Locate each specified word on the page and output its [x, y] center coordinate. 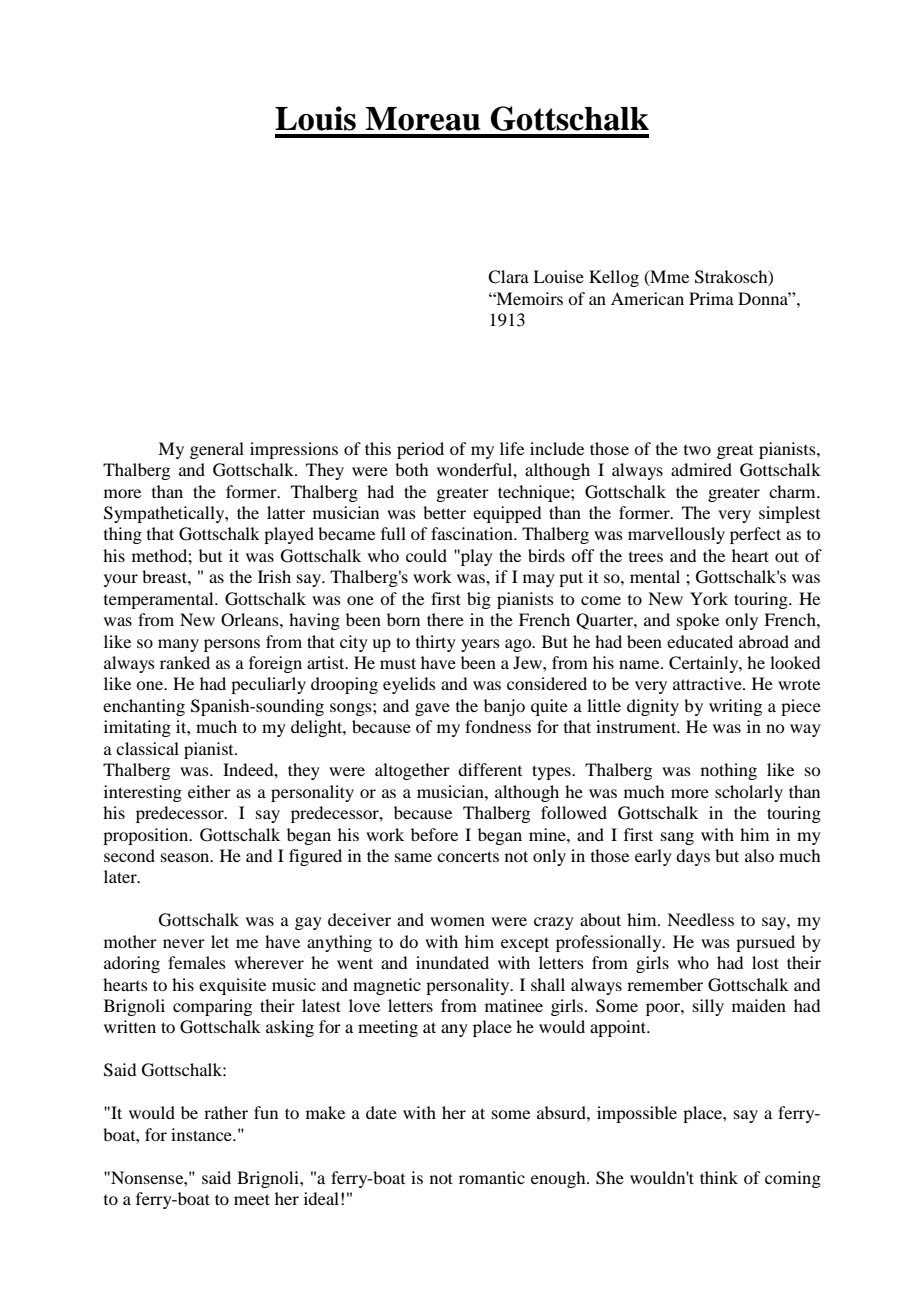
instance [202, 1134]
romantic [492, 1177]
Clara [508, 277]
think [719, 1177]
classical [147, 748]
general [217, 450]
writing [735, 707]
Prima [711, 298]
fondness [498, 726]
